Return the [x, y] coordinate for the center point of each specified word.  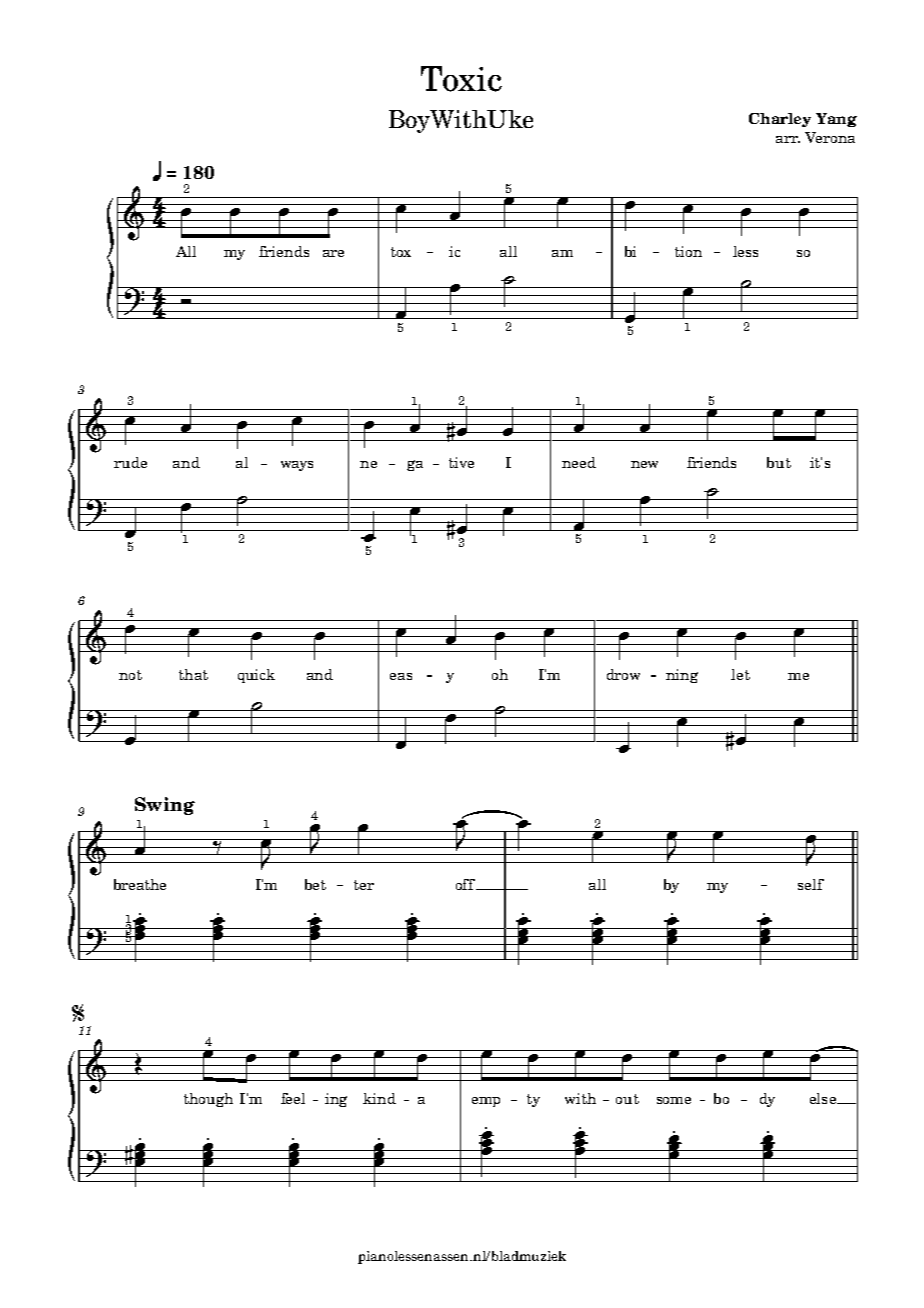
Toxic [461, 79]
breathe [140, 884]
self [811, 884]
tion [688, 251]
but [779, 462]
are [333, 253]
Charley [780, 120]
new [644, 464]
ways [297, 466]
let [740, 674]
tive [461, 462]
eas [401, 676]
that [193, 674]
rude [130, 462]
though [208, 1100]
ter [364, 885]
